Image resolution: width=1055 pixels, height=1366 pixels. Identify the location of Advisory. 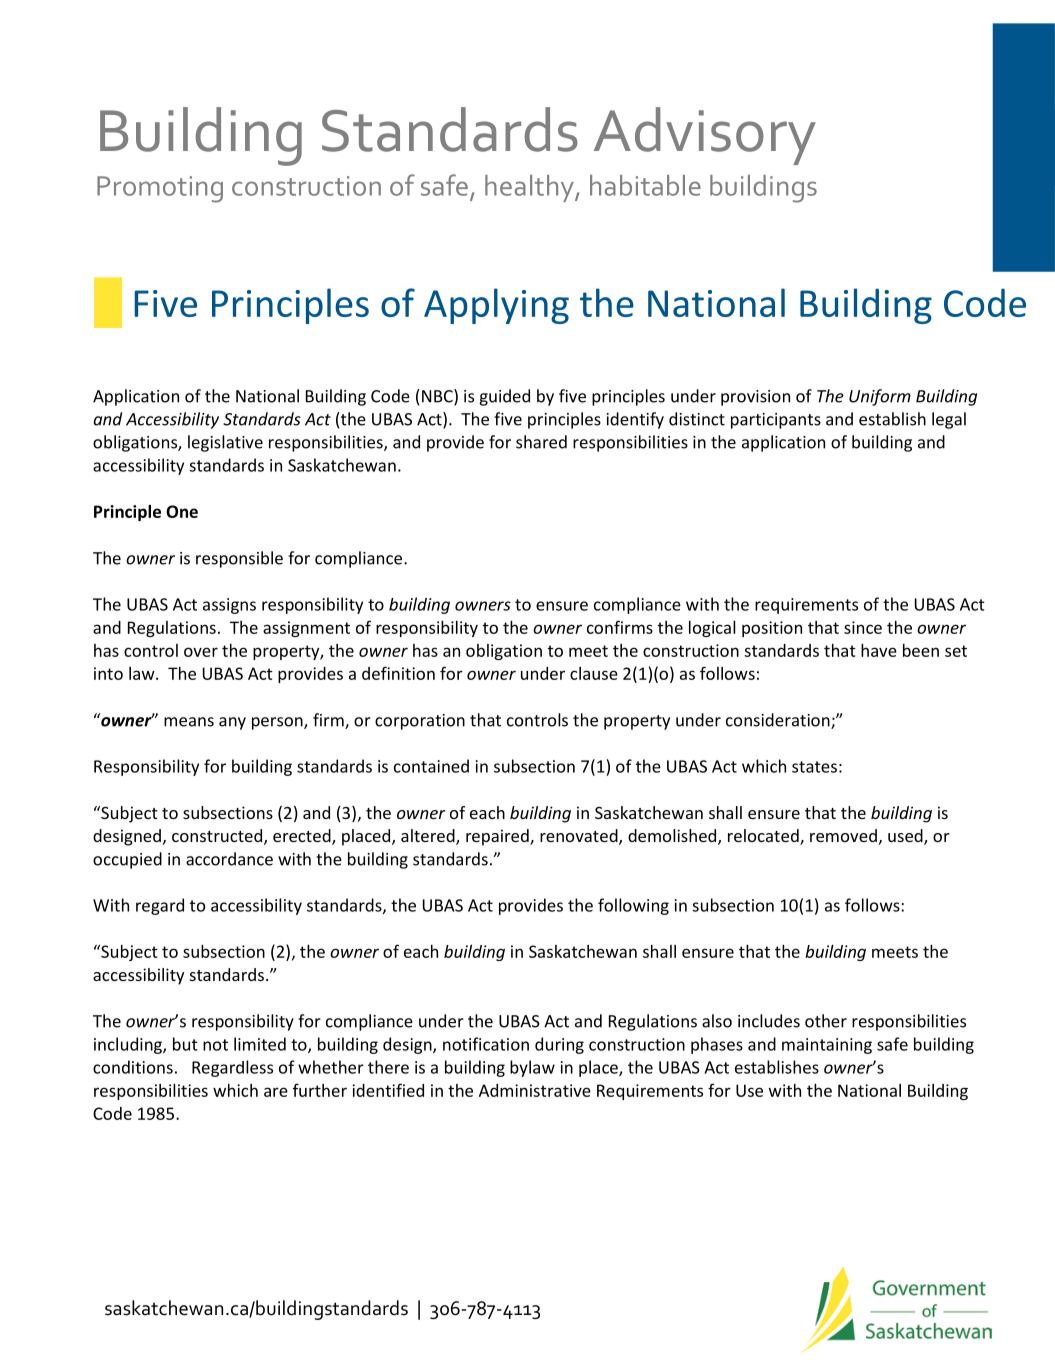
(705, 136).
